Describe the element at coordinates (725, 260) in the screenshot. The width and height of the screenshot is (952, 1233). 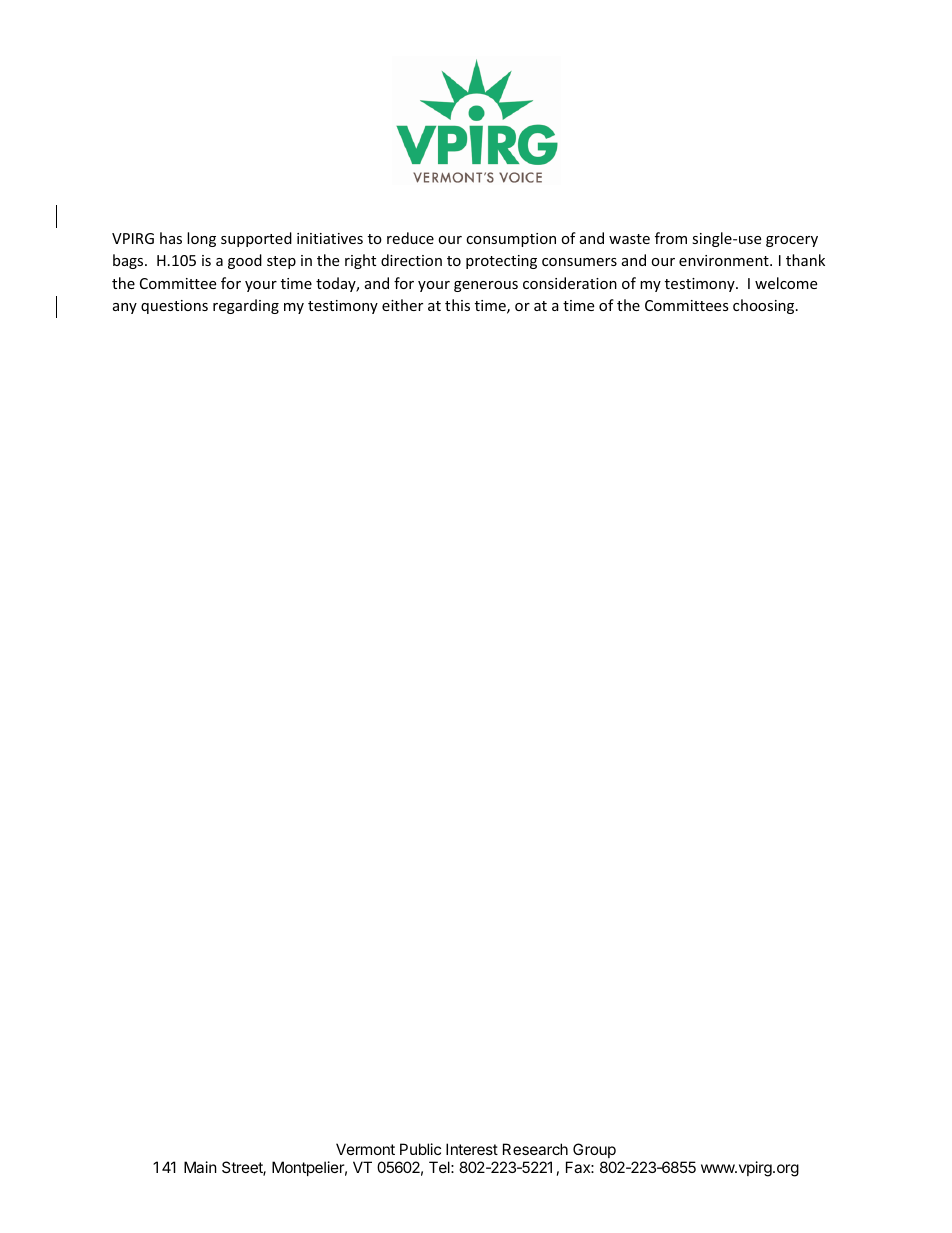
I see `environment` at that location.
